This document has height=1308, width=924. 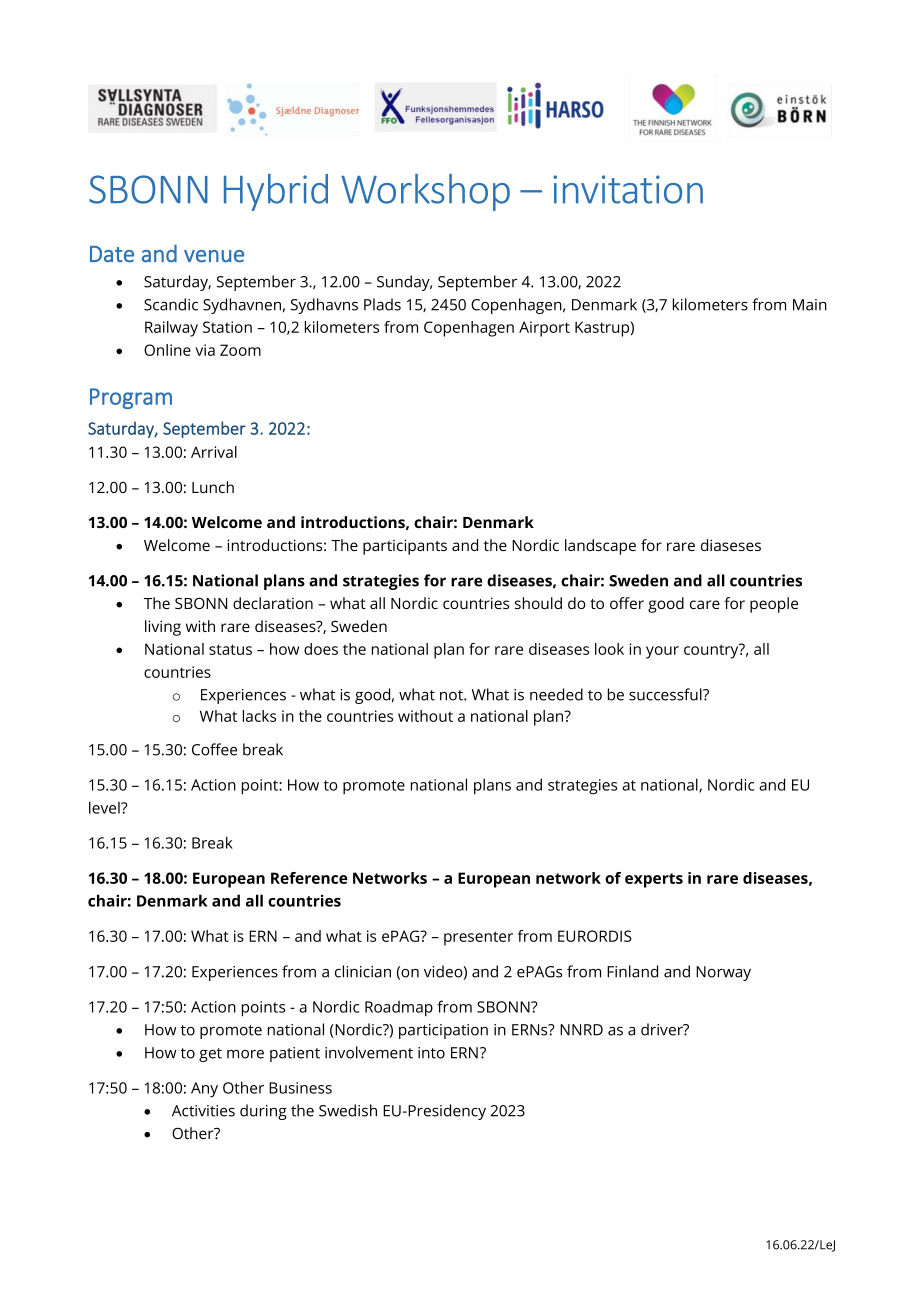 I want to click on landscape, so click(x=600, y=547).
